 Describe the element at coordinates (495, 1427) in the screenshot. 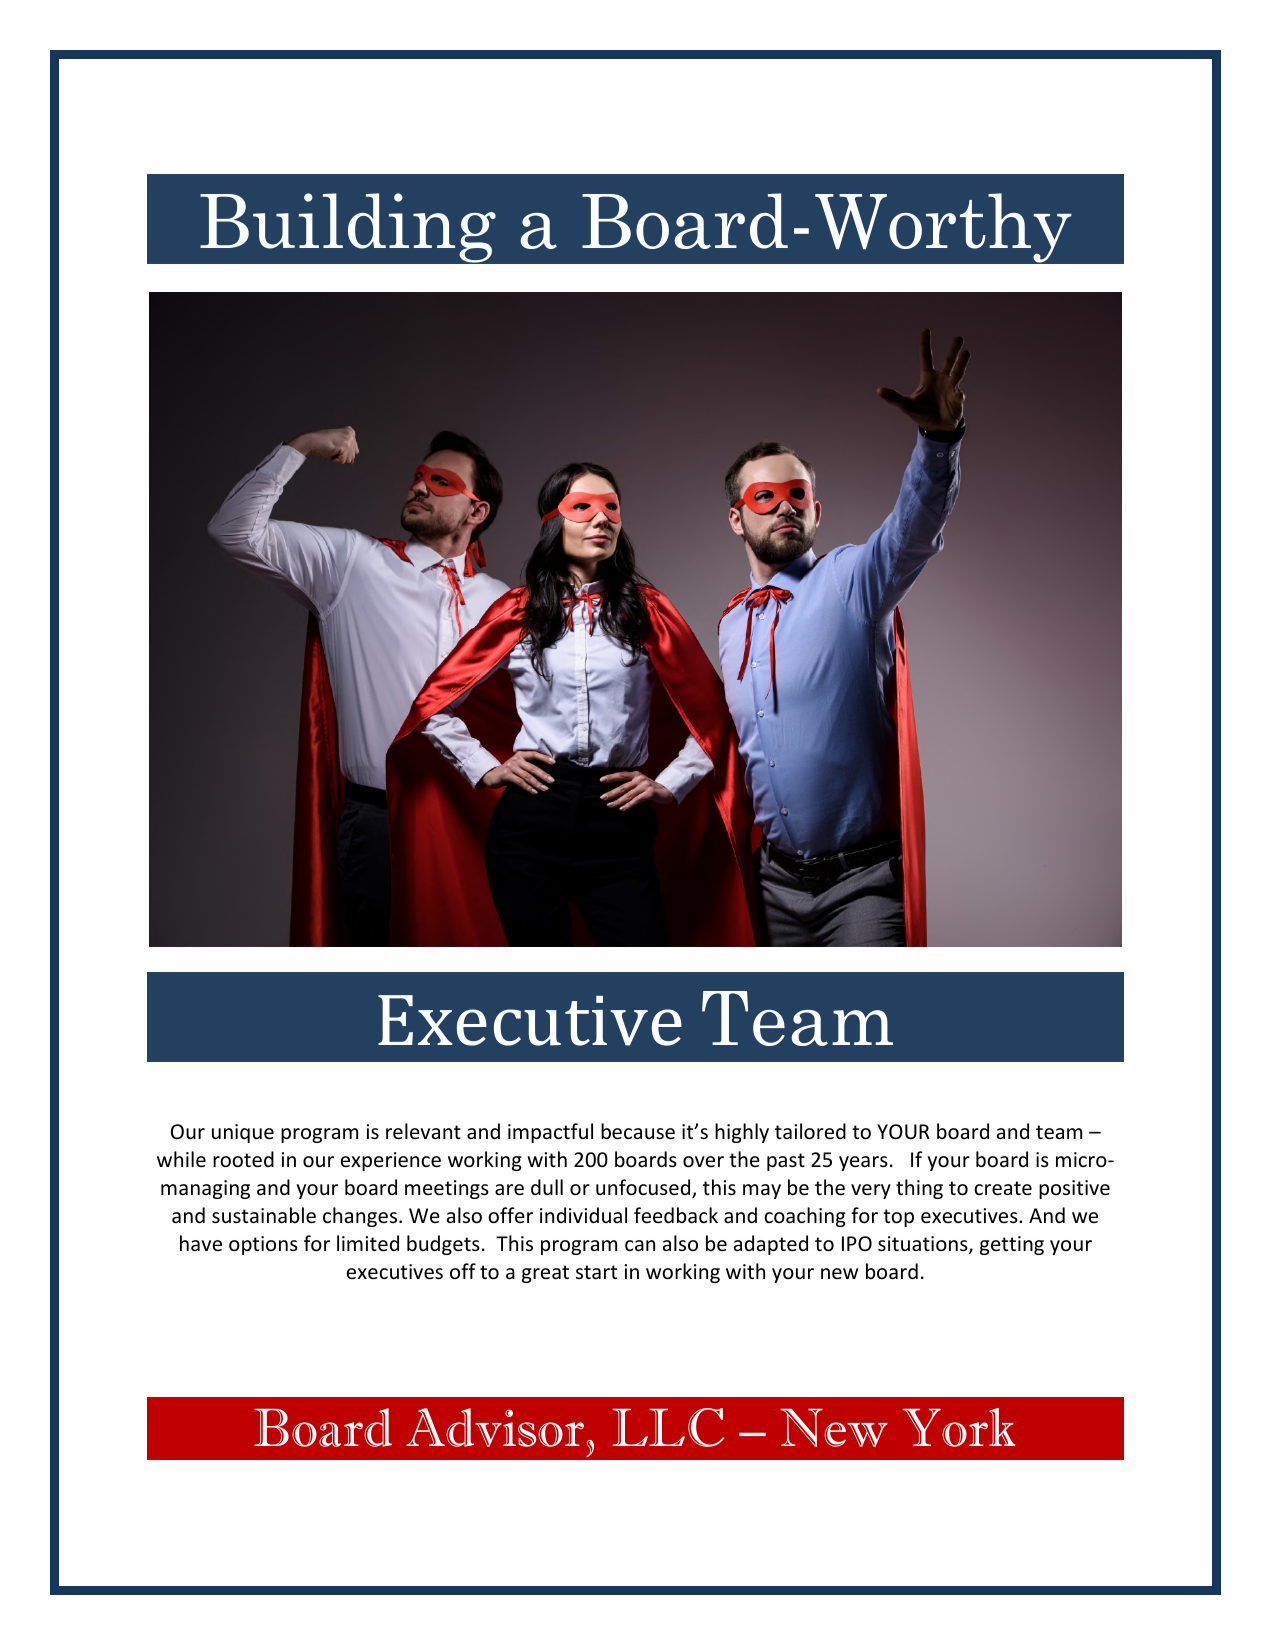

I see `Advisor` at that location.
